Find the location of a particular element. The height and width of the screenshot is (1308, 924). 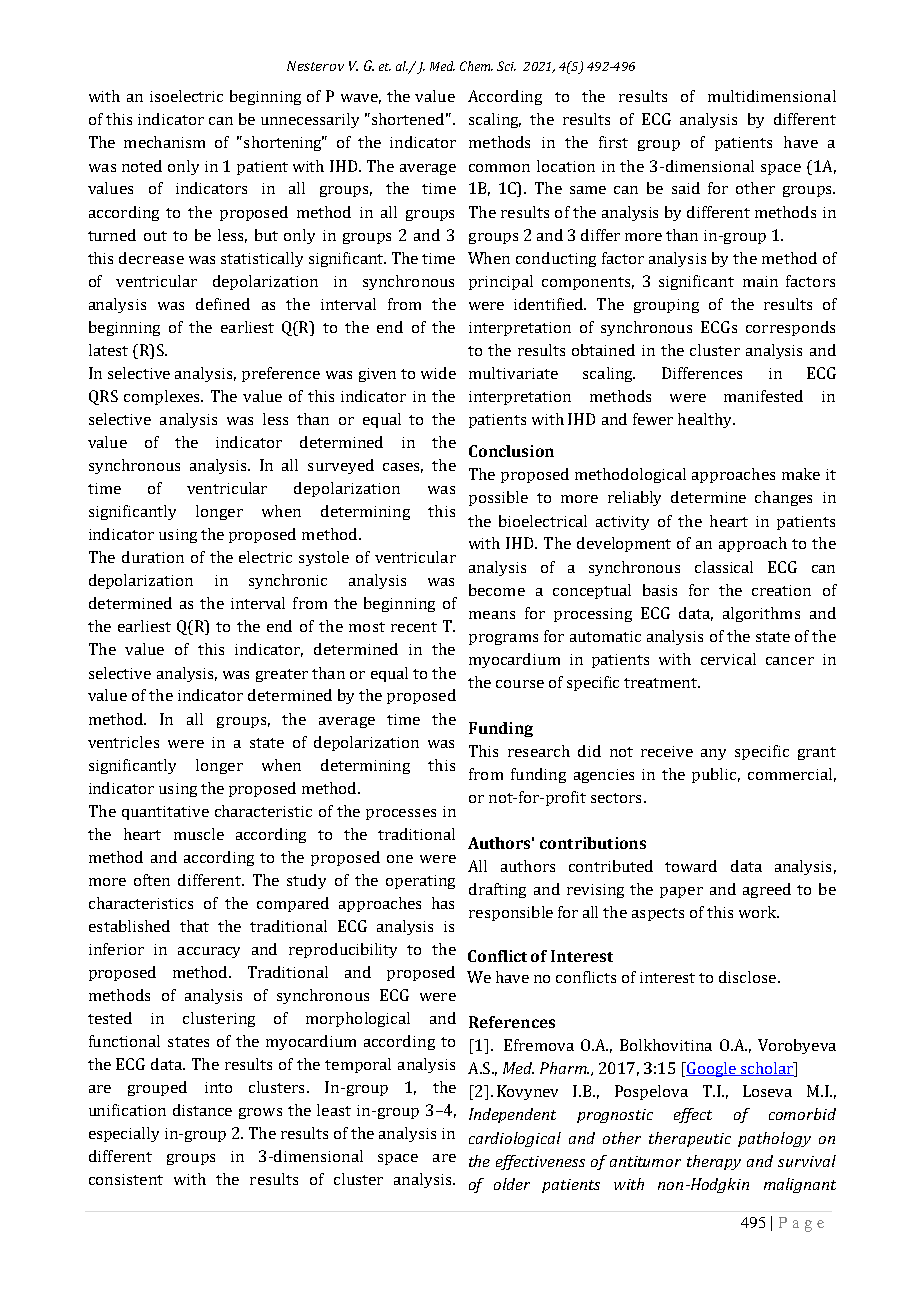

Chem is located at coordinates (476, 66).
